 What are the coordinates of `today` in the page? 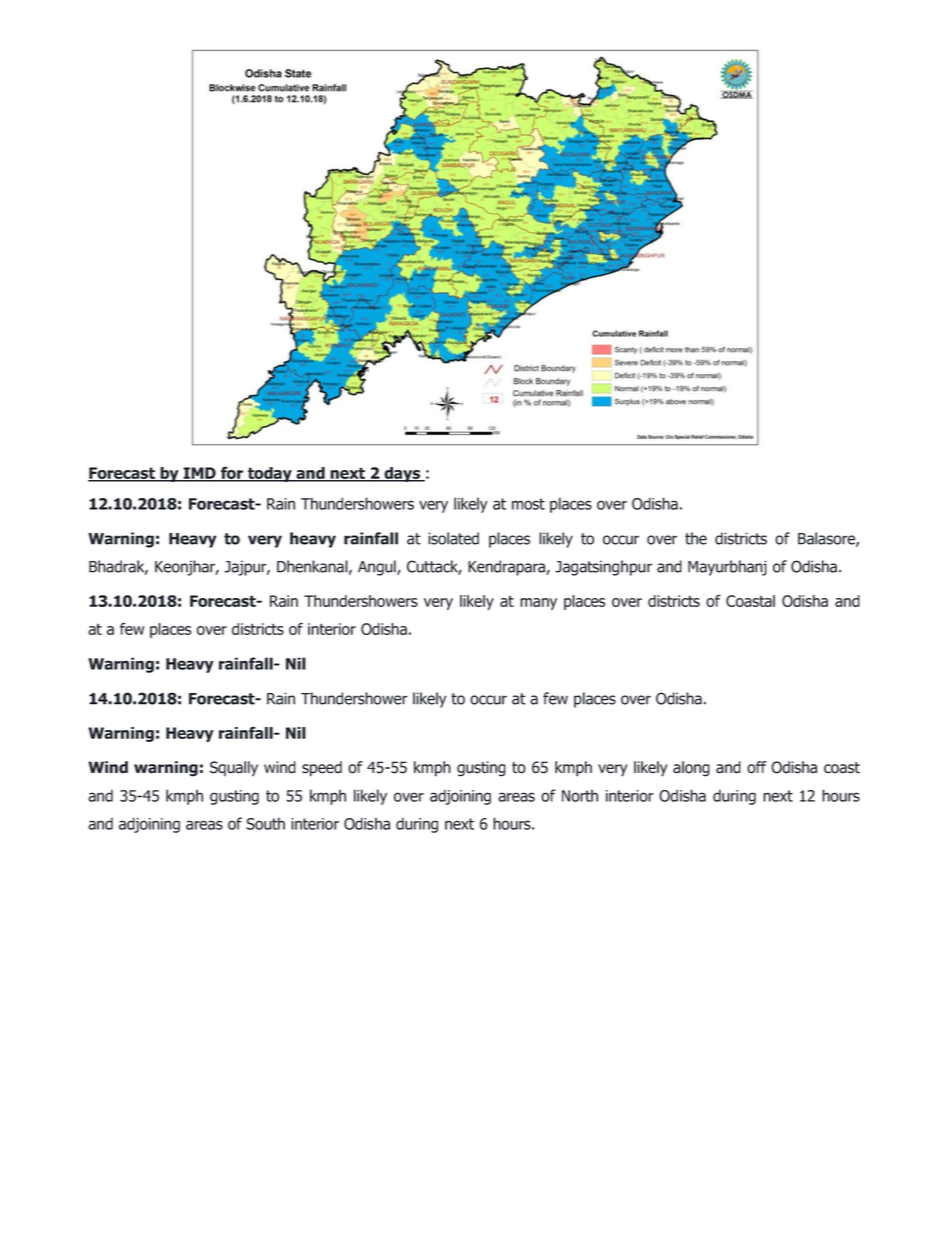 It's located at (270, 474).
